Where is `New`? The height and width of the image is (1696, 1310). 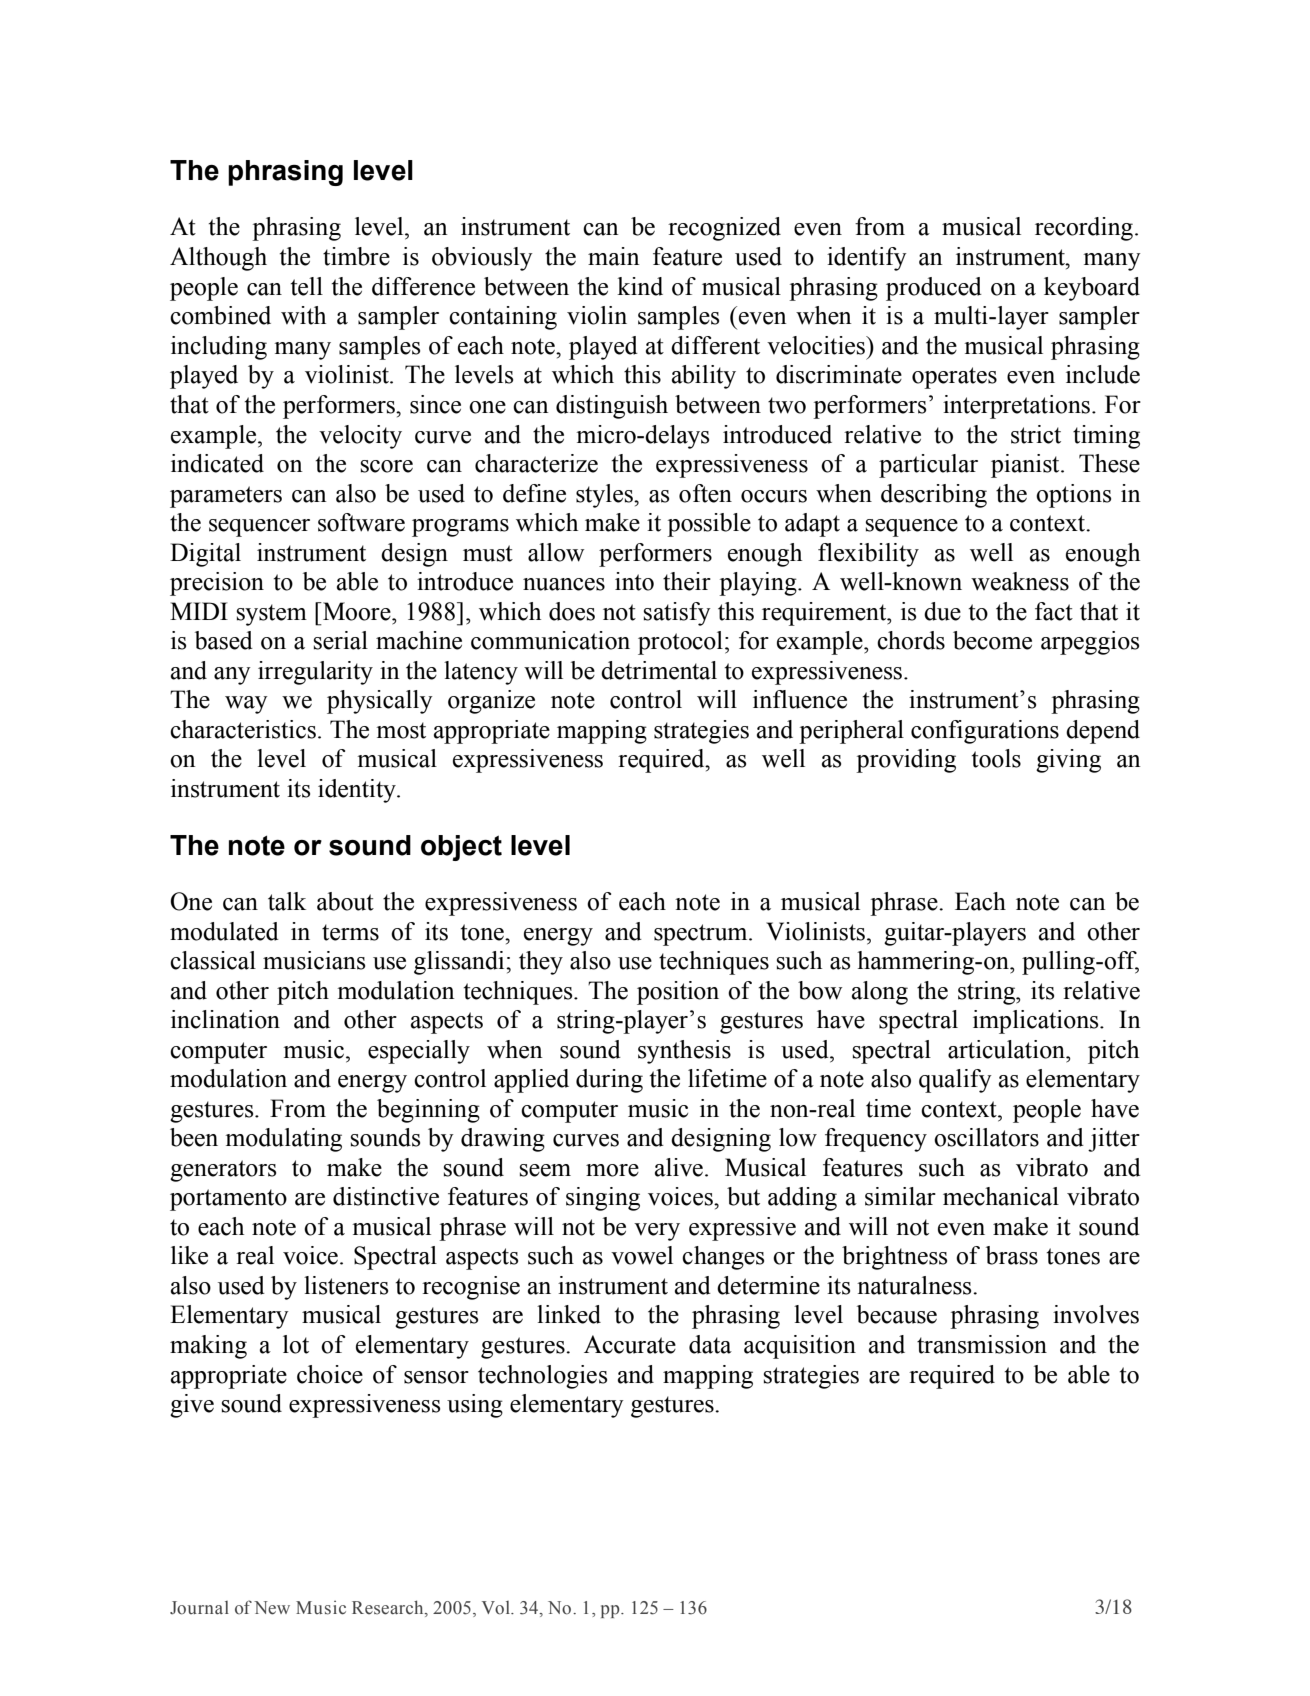 New is located at coordinates (272, 1608).
